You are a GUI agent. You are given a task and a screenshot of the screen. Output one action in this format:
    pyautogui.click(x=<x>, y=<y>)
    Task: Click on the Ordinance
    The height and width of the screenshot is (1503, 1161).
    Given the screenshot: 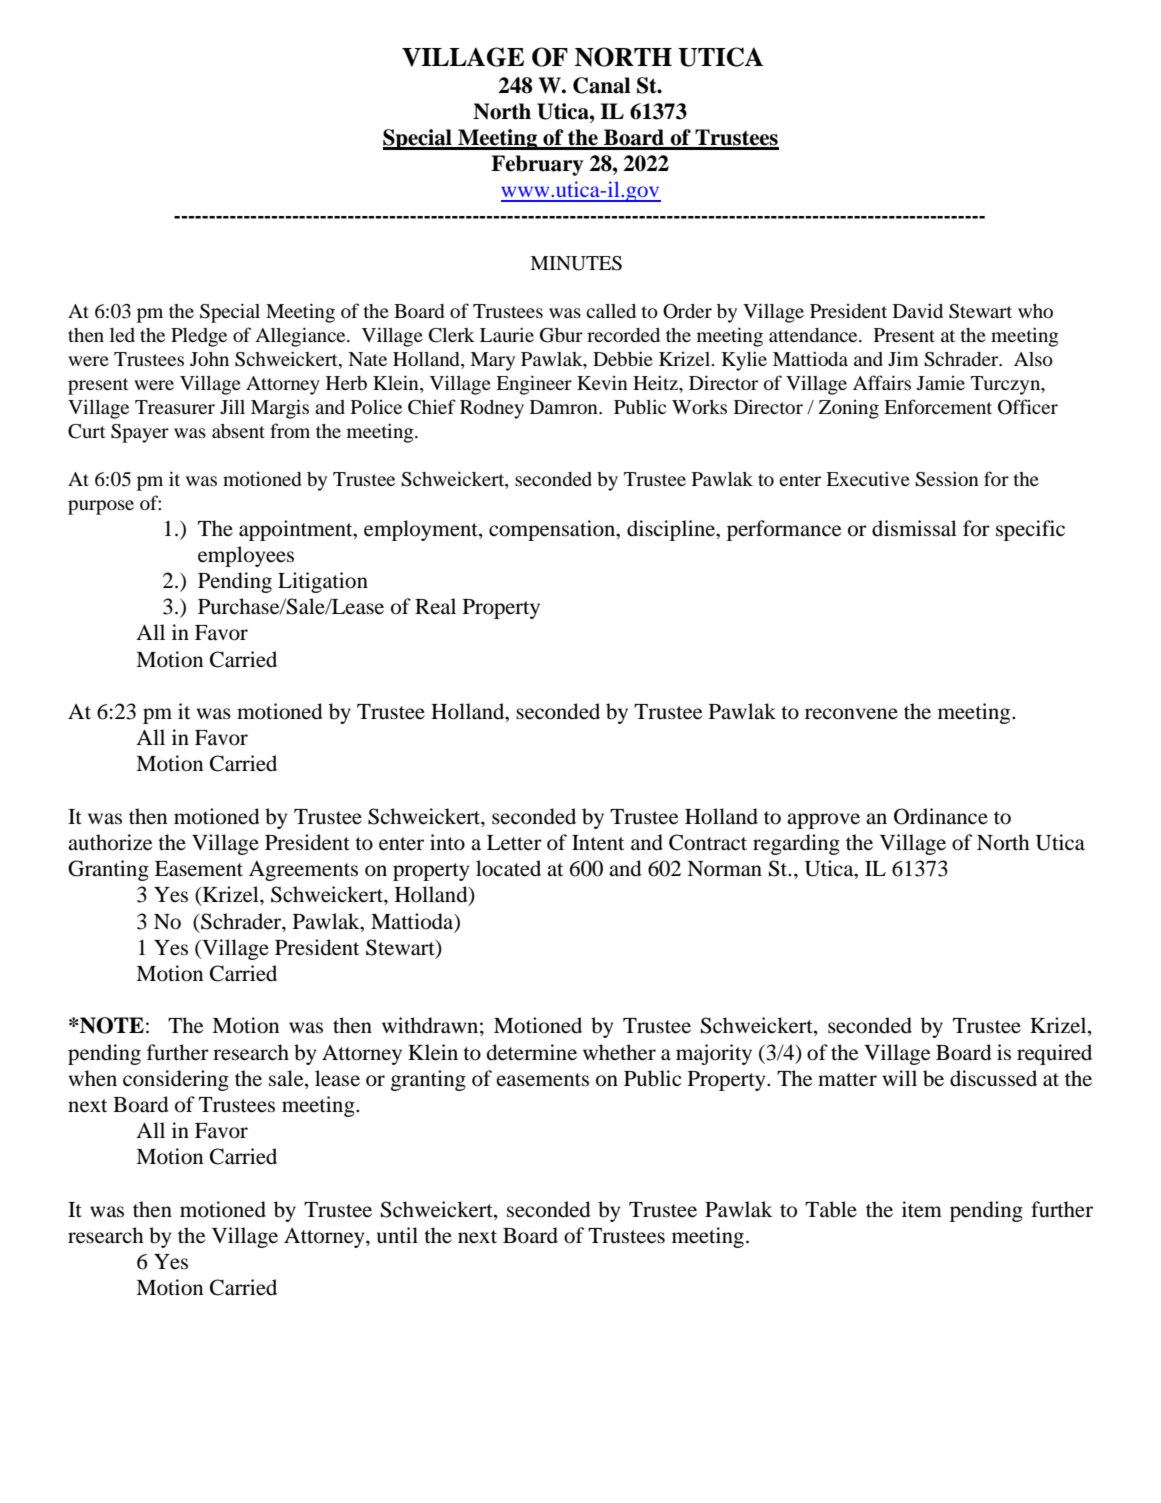 What is the action you would take?
    pyautogui.click(x=941, y=816)
